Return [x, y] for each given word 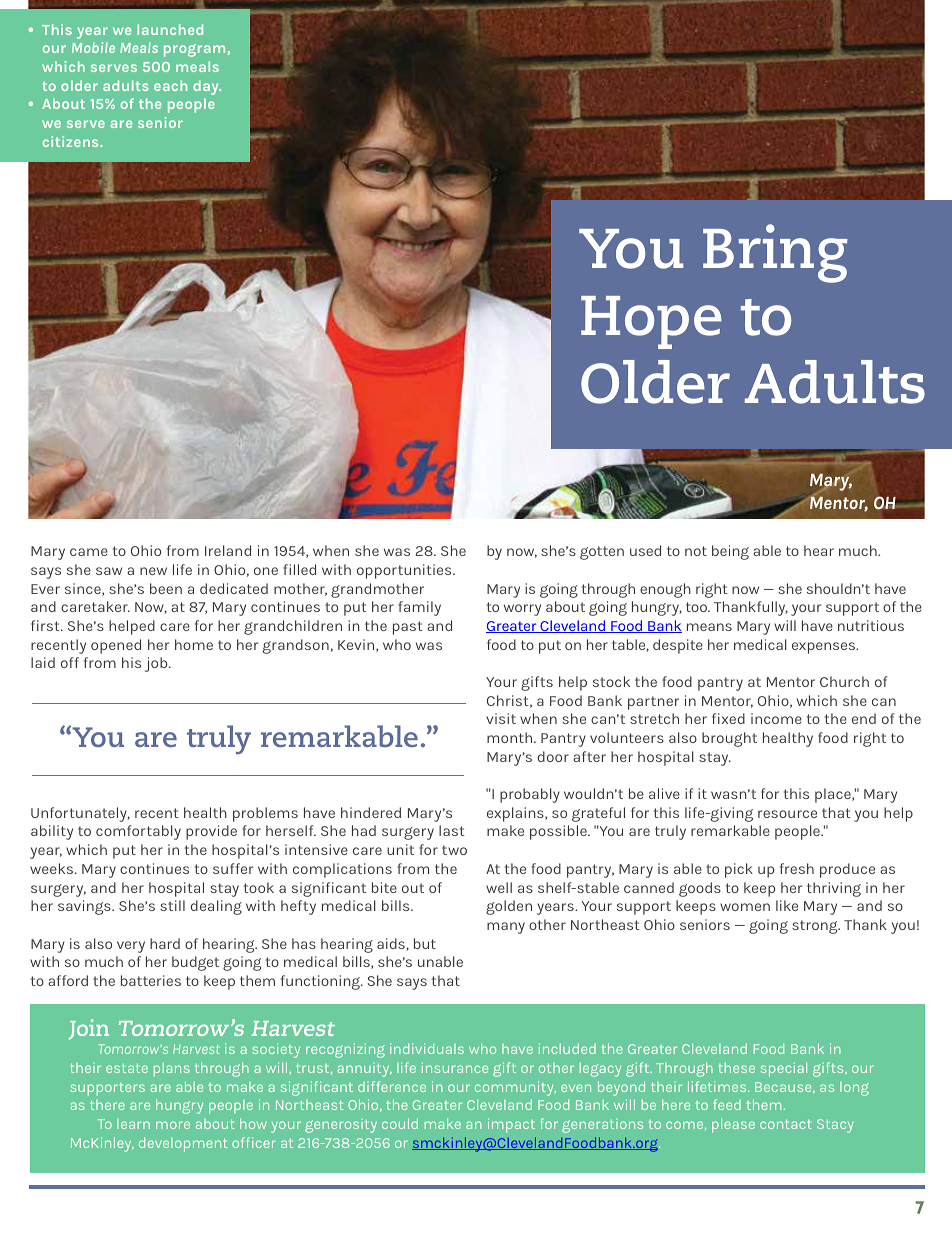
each [170, 85]
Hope [651, 322]
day [207, 87]
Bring [775, 253]
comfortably [138, 832]
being [730, 552]
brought [729, 739]
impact [511, 1125]
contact [786, 1124]
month [511, 737]
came [89, 552]
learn [133, 1124]
